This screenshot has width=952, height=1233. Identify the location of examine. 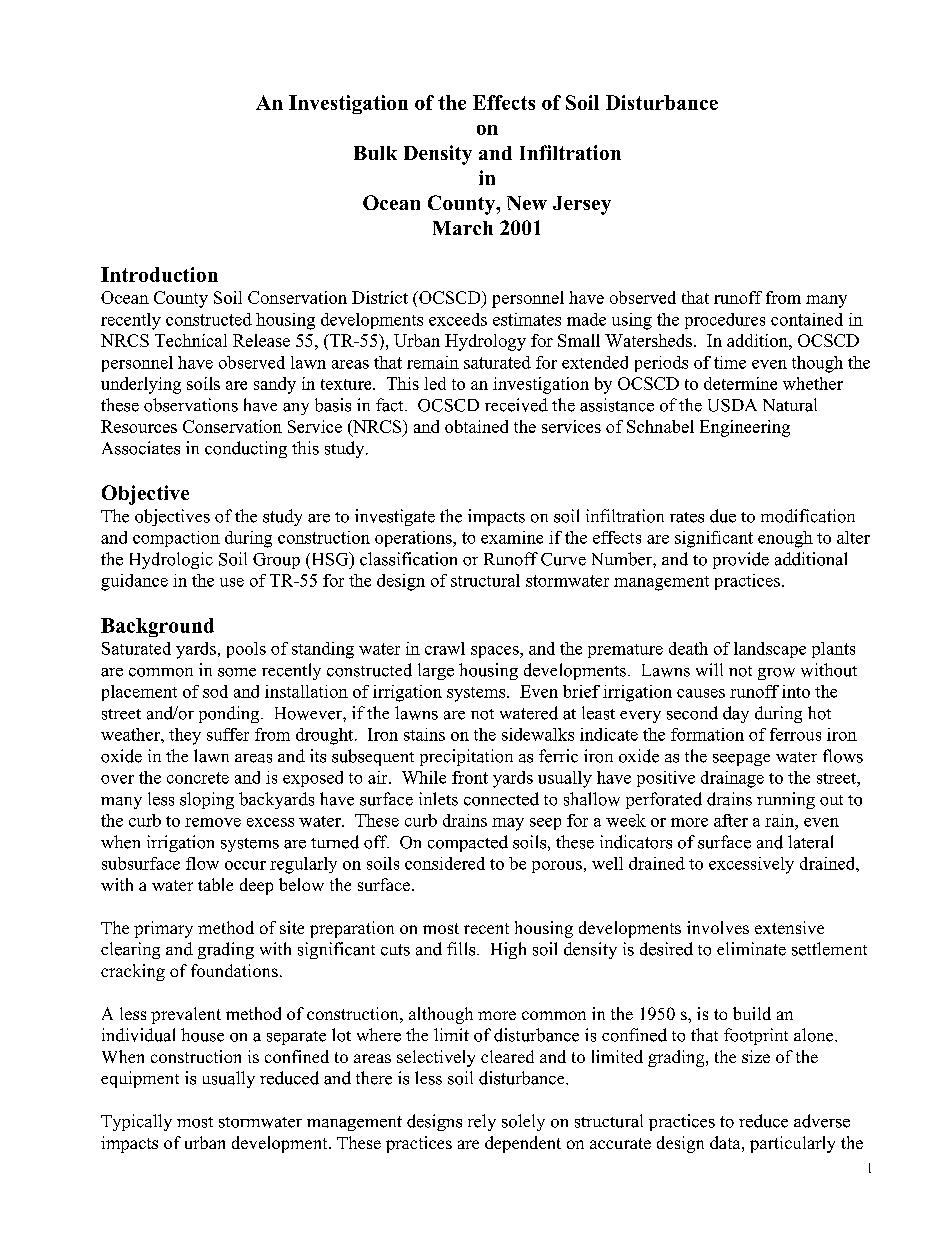
(512, 537).
